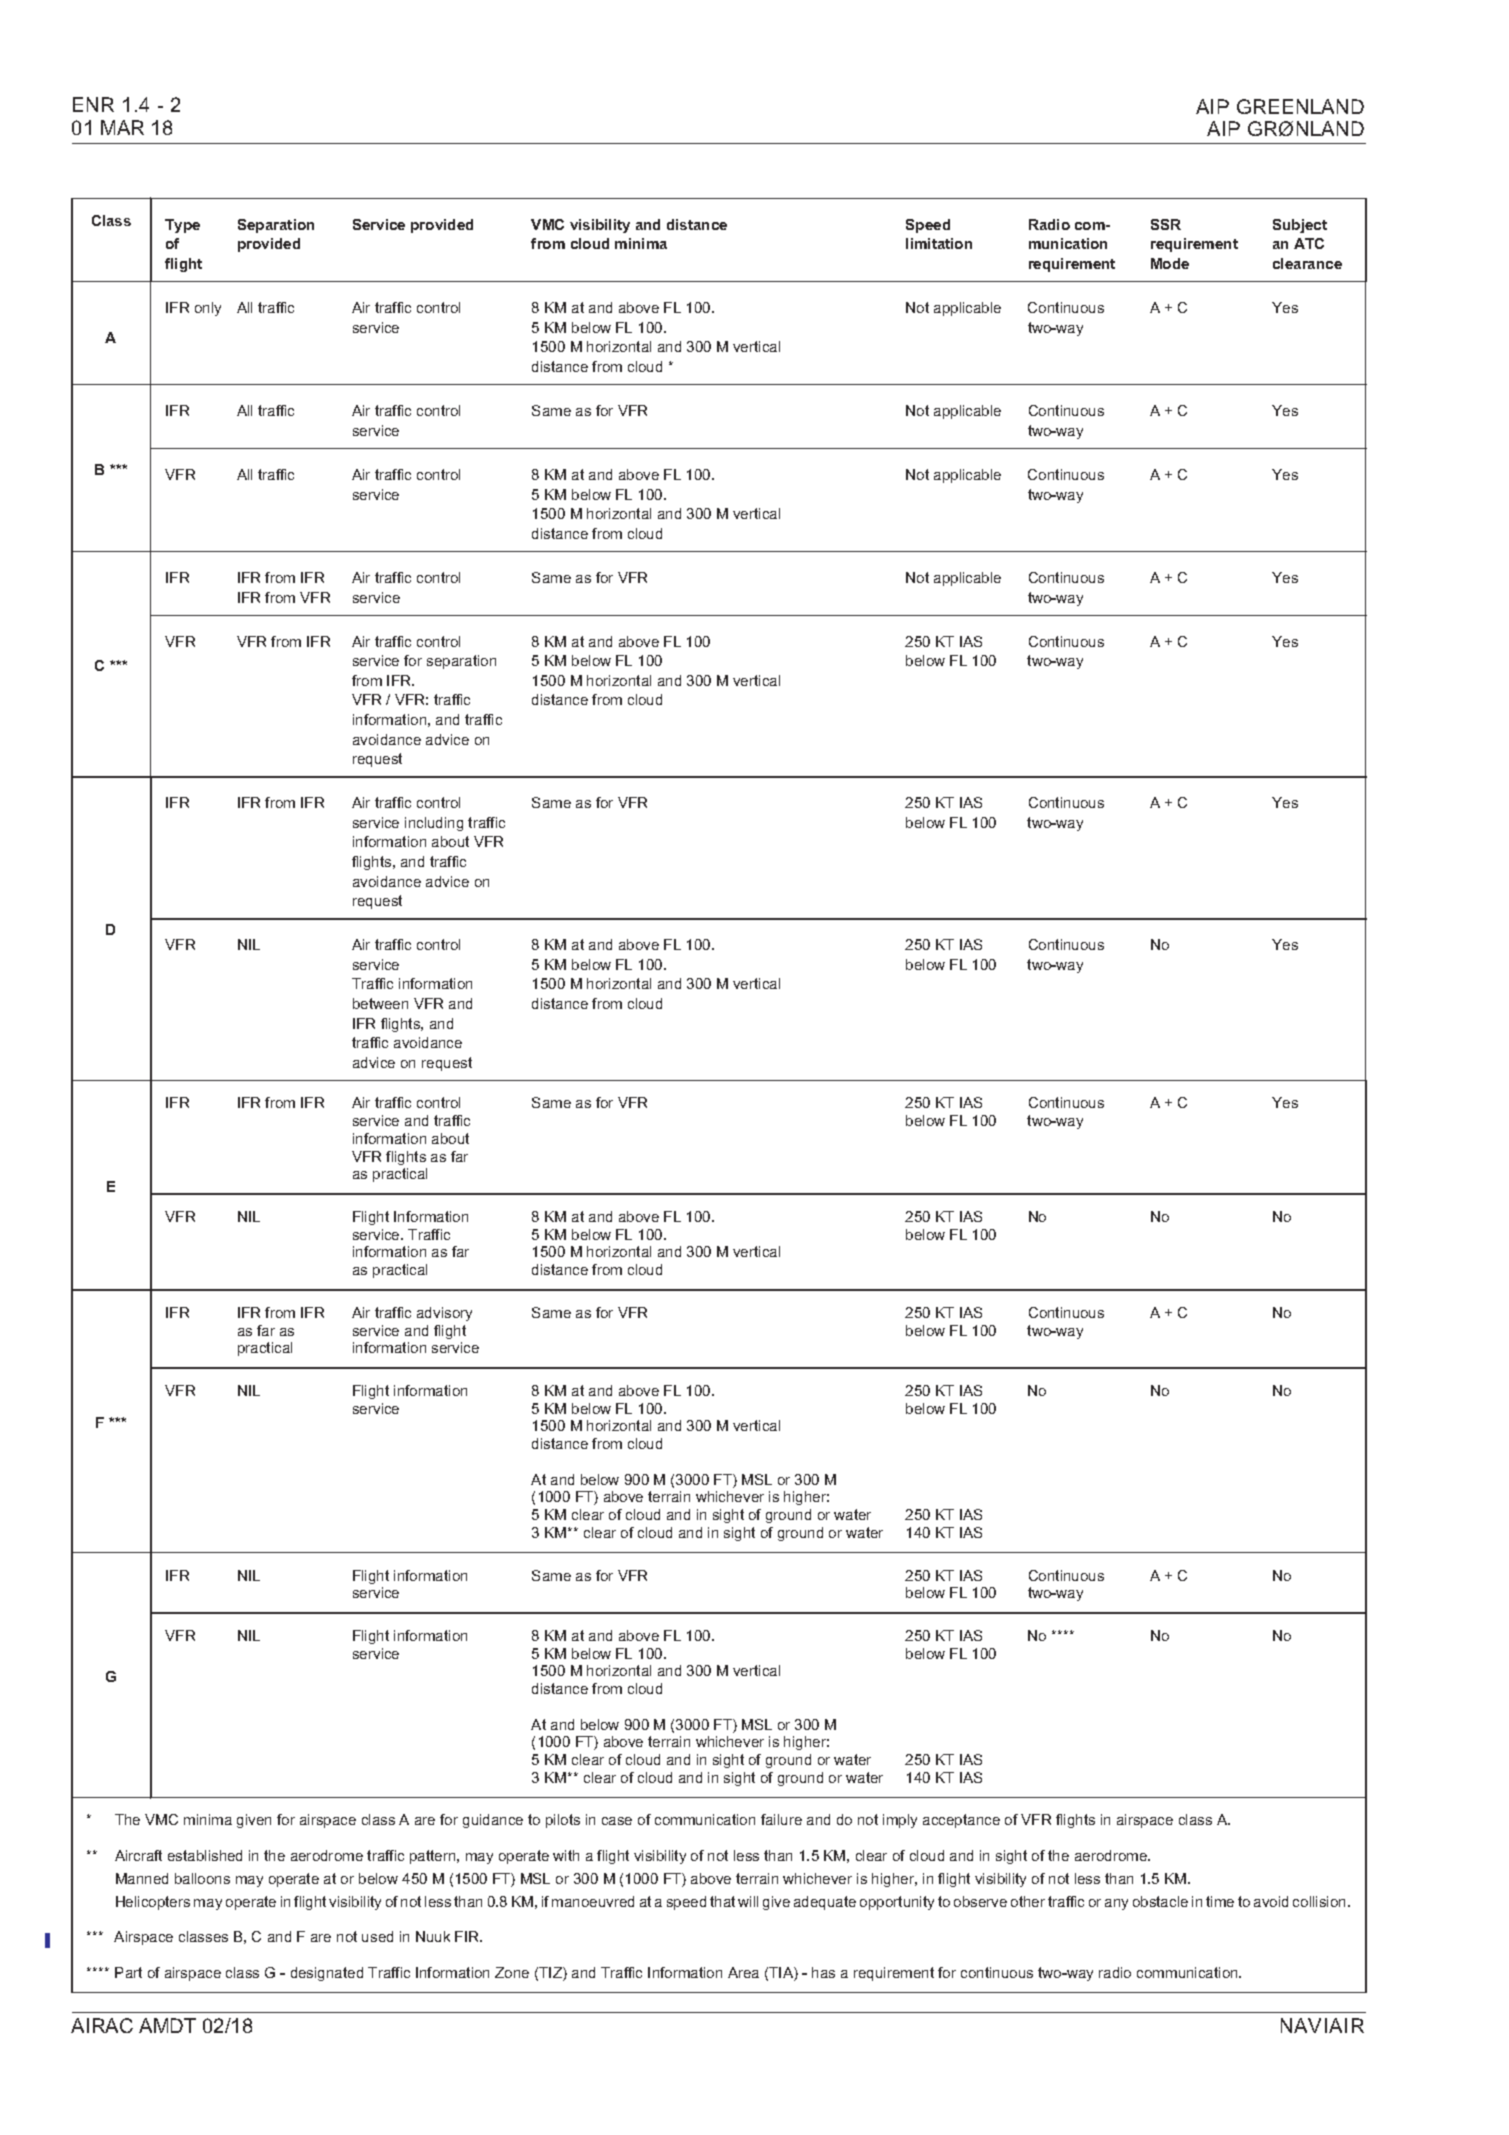 This document has height=2135, width=1509. What do you see at coordinates (1309, 243) in the document?
I see `ATC` at bounding box center [1309, 243].
